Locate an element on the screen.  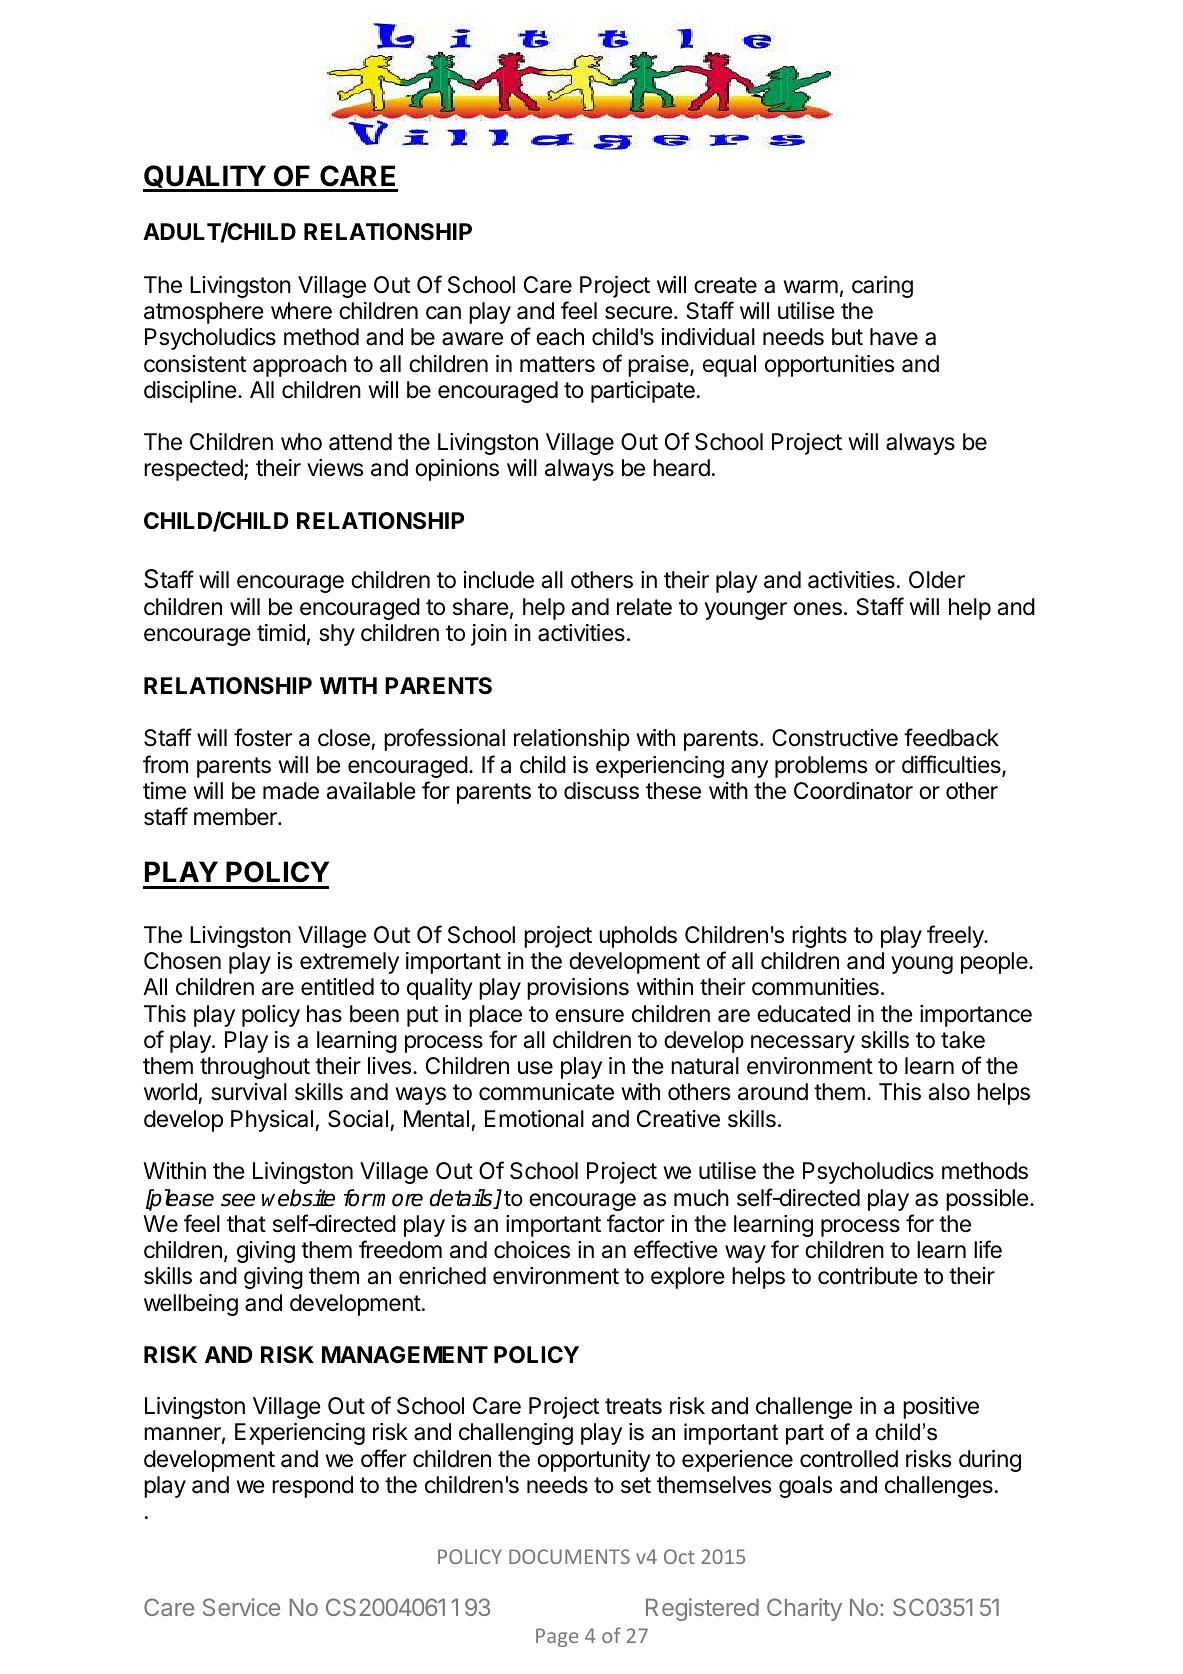
also is located at coordinates (949, 1092).
